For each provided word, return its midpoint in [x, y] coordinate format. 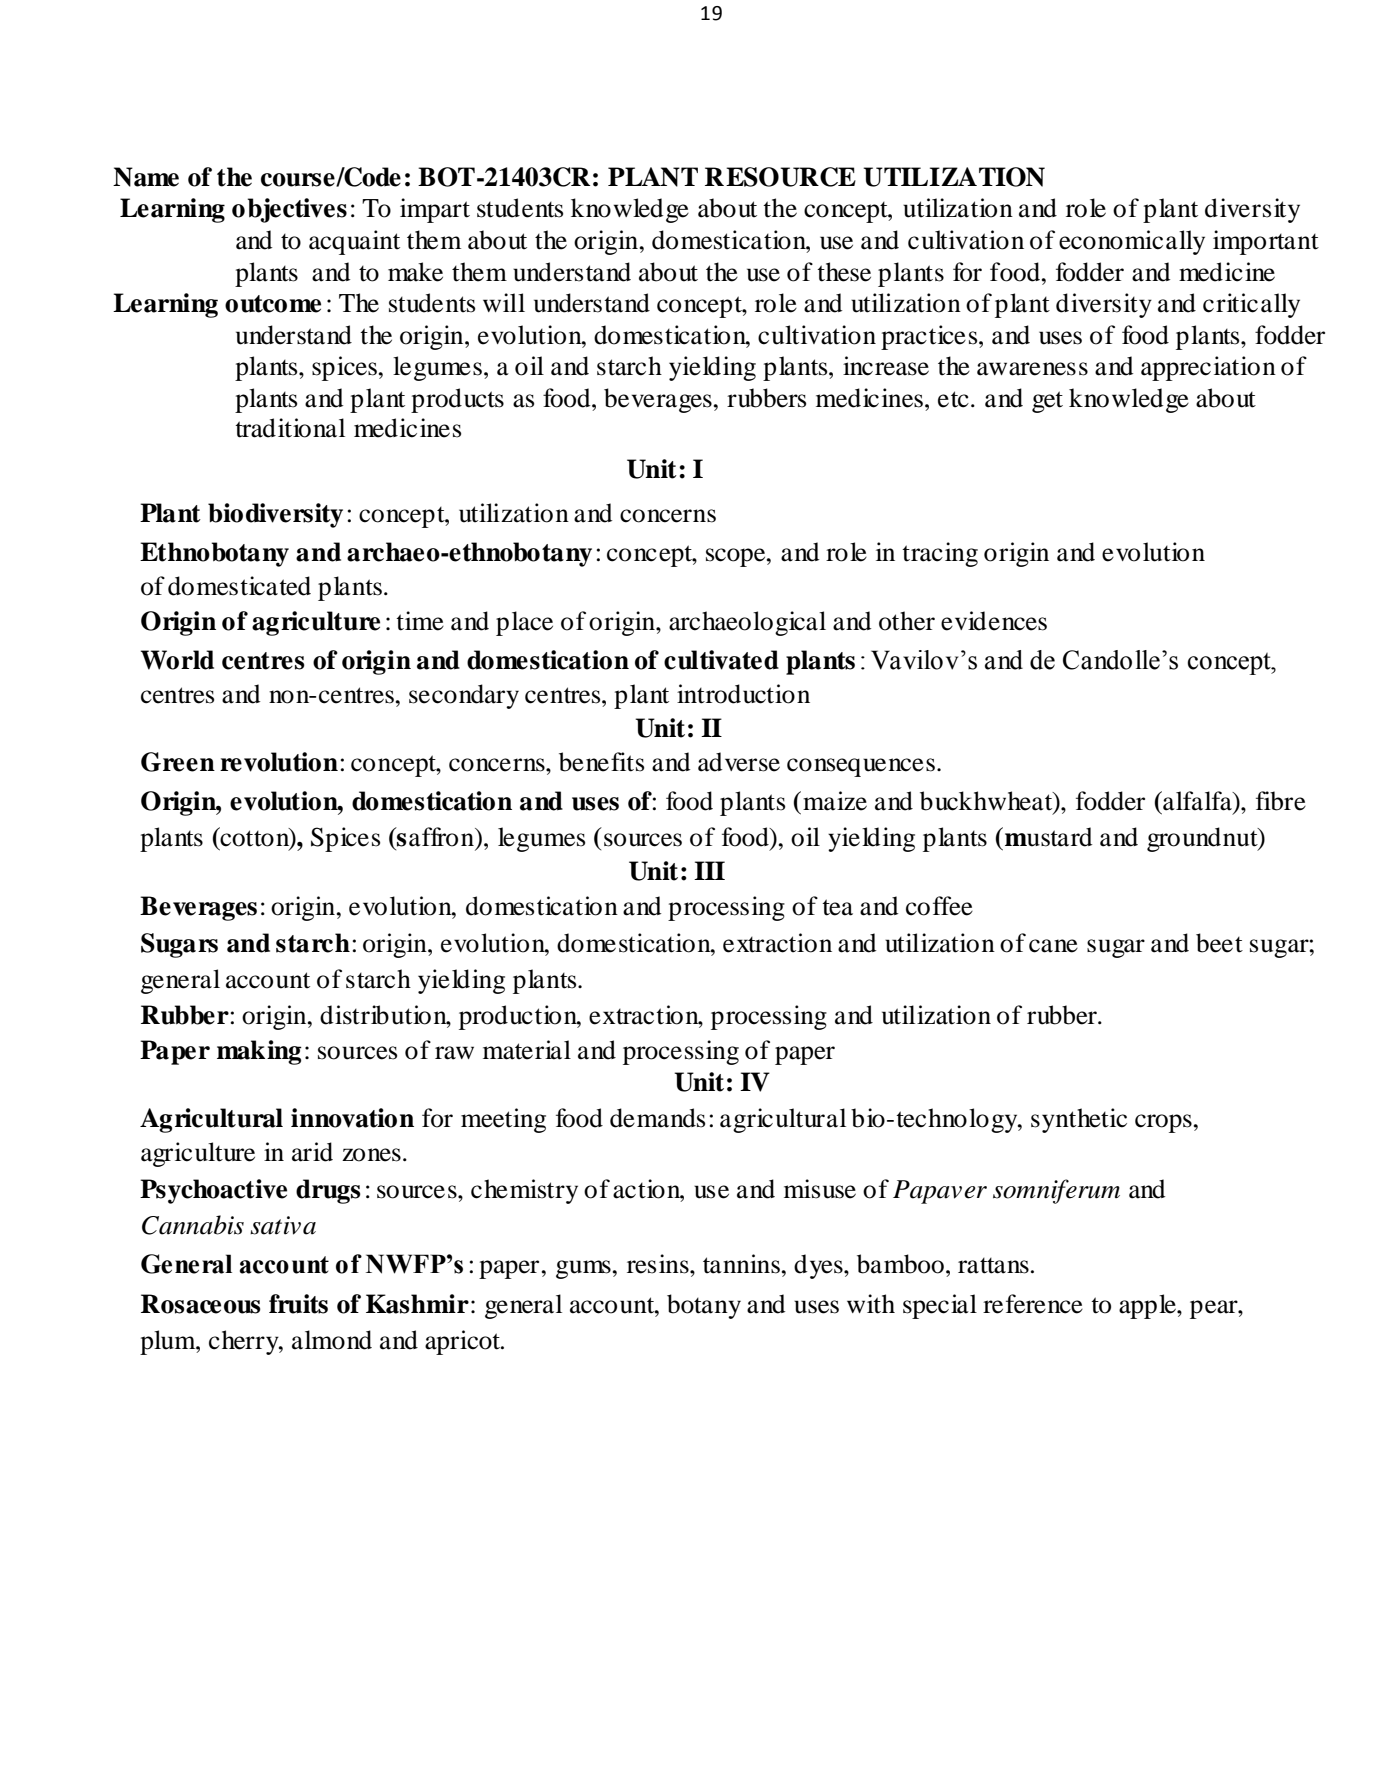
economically [1132, 242]
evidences [994, 621]
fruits [298, 1304]
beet [1219, 943]
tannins [742, 1264]
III [709, 870]
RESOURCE [780, 177]
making [259, 1052]
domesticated [239, 586]
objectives [289, 210]
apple [1148, 1306]
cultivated [721, 660]
